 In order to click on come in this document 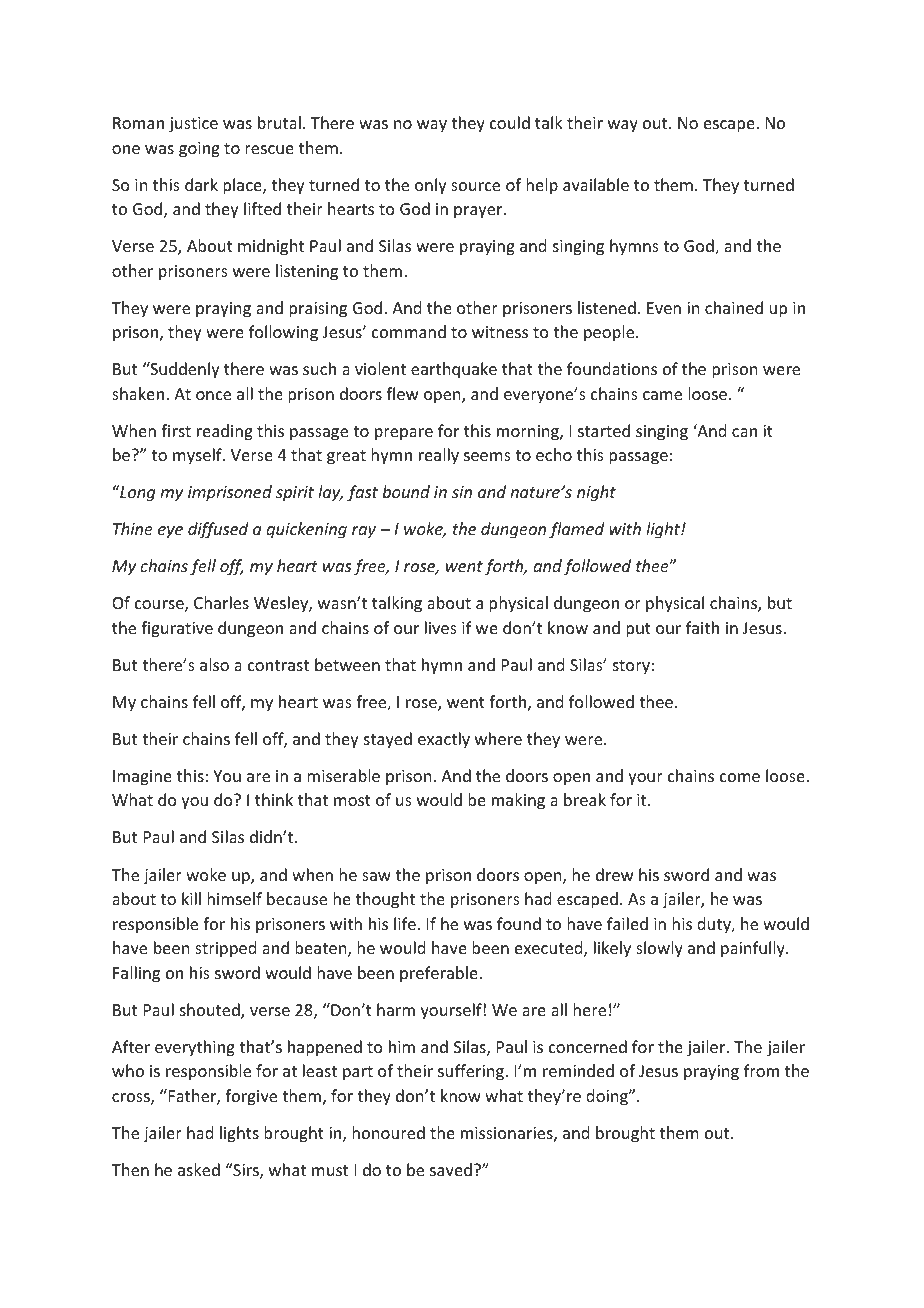, I will do `click(740, 777)`.
